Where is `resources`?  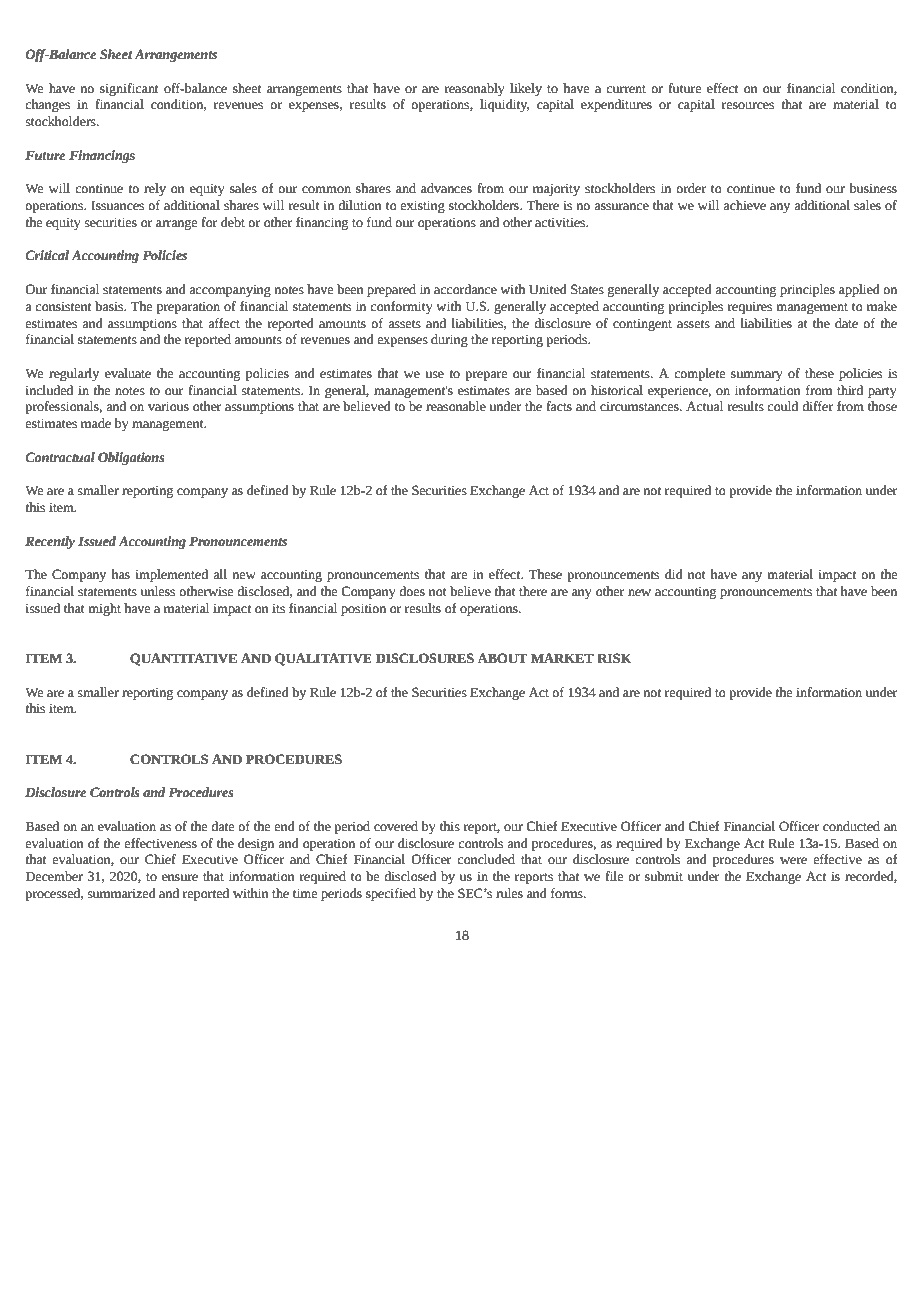 resources is located at coordinates (748, 106).
